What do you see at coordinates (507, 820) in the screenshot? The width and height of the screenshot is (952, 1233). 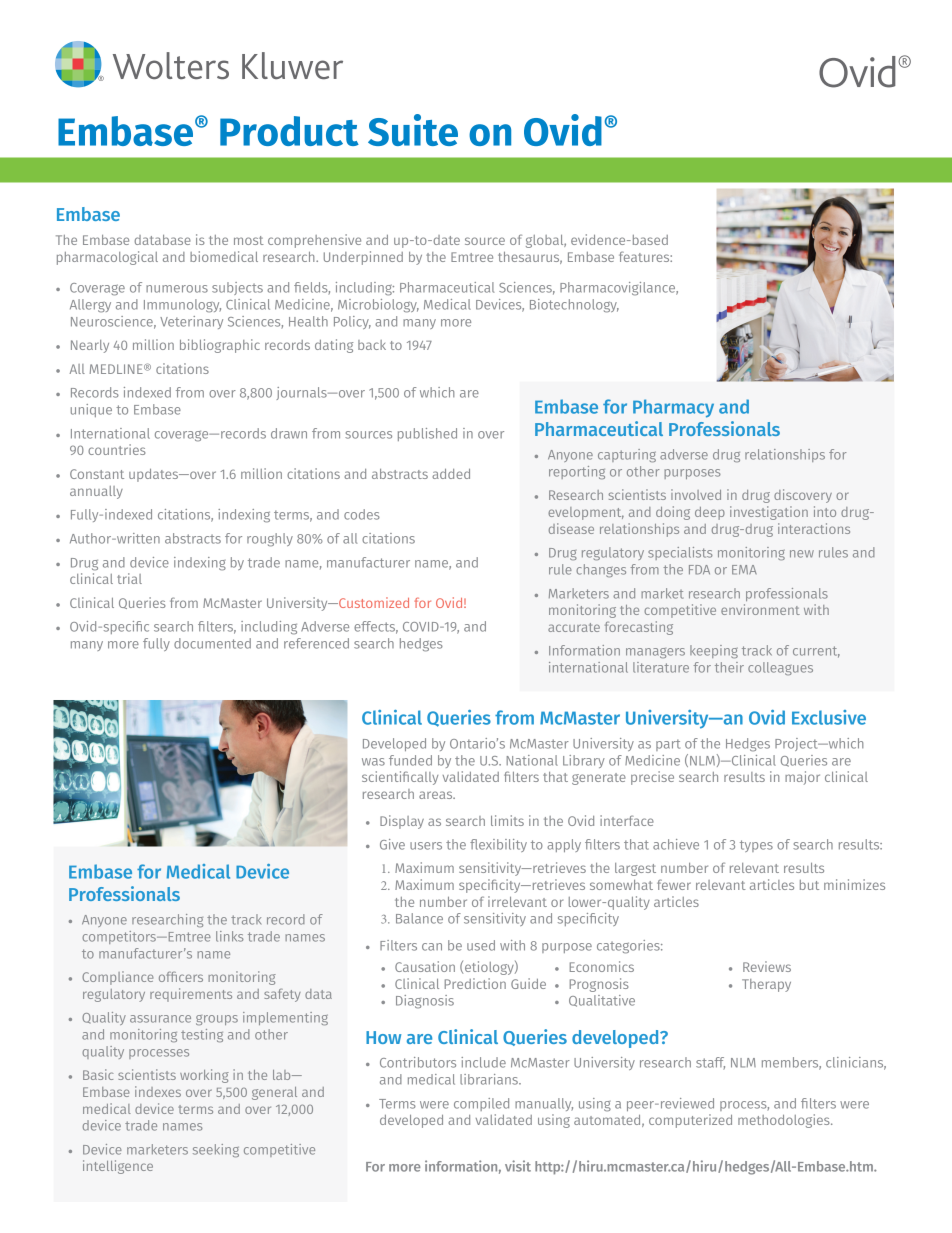 I see `limits` at bounding box center [507, 820].
